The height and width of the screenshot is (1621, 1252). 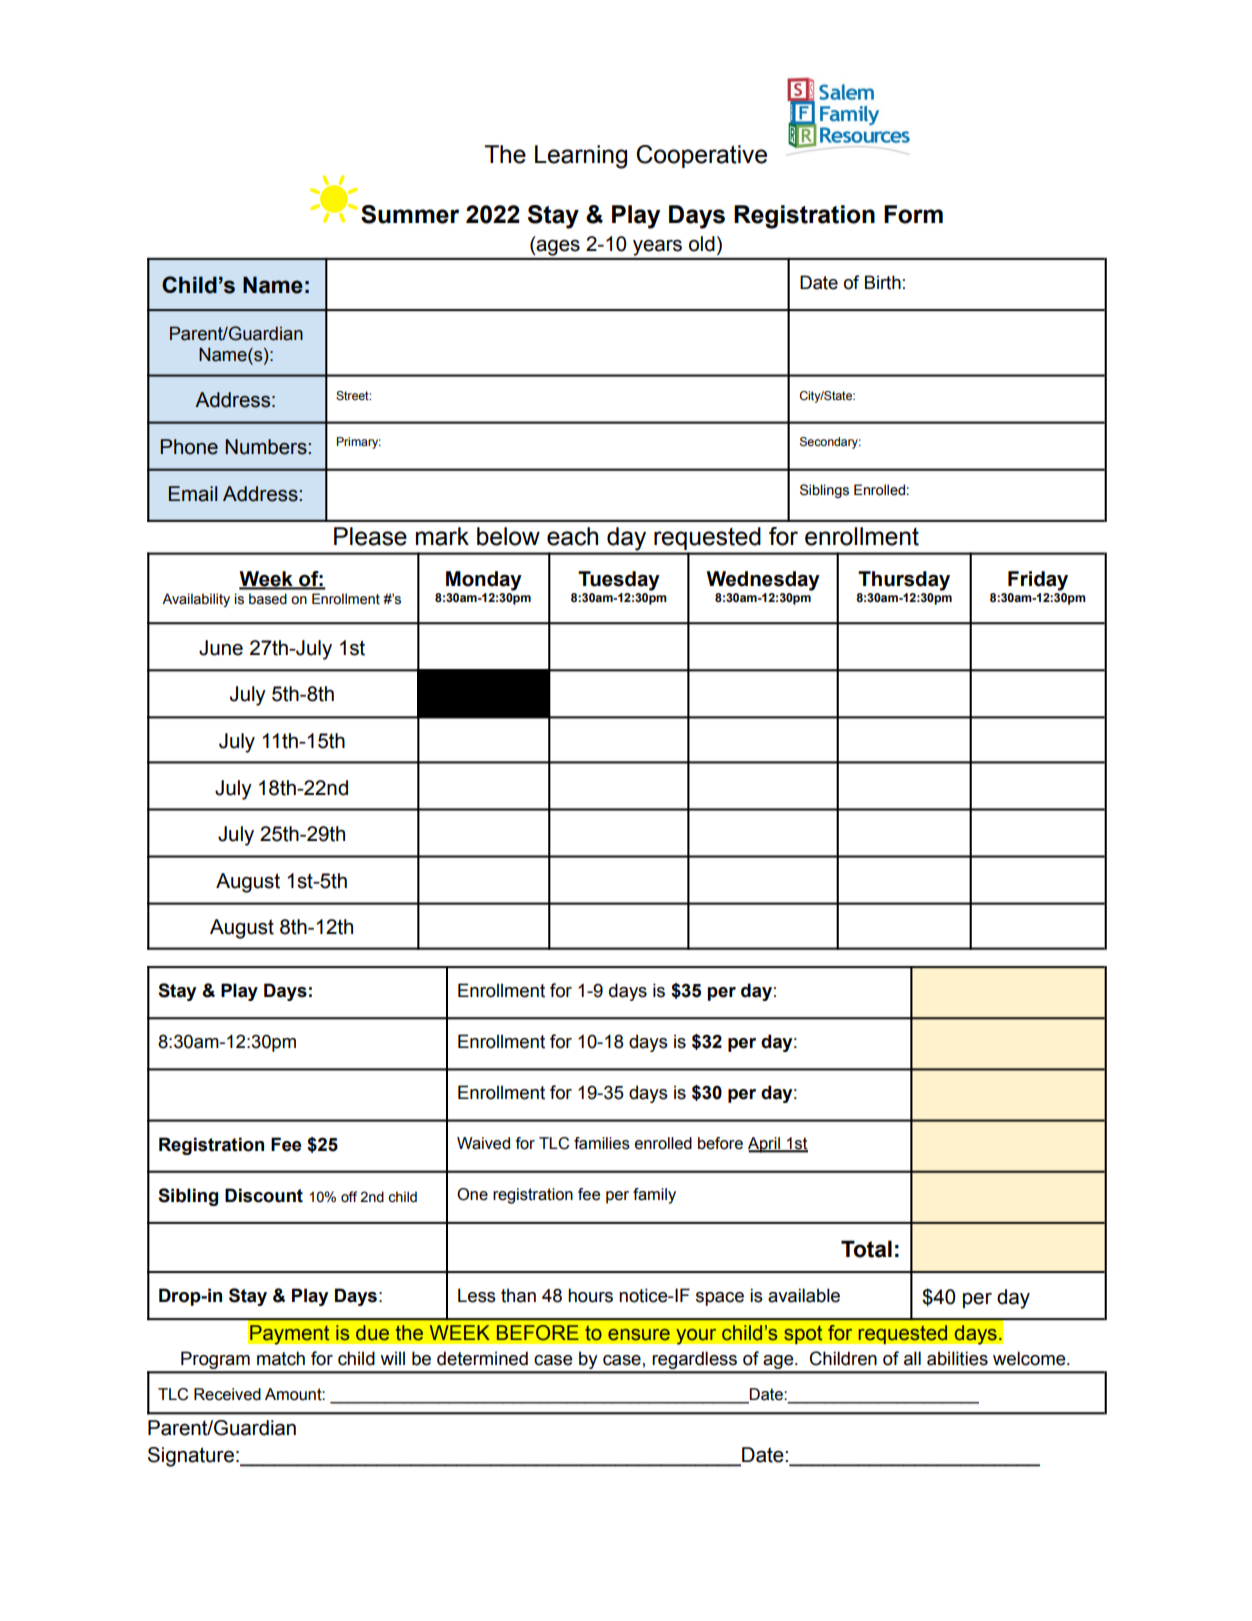 I want to click on Form, so click(x=913, y=214).
